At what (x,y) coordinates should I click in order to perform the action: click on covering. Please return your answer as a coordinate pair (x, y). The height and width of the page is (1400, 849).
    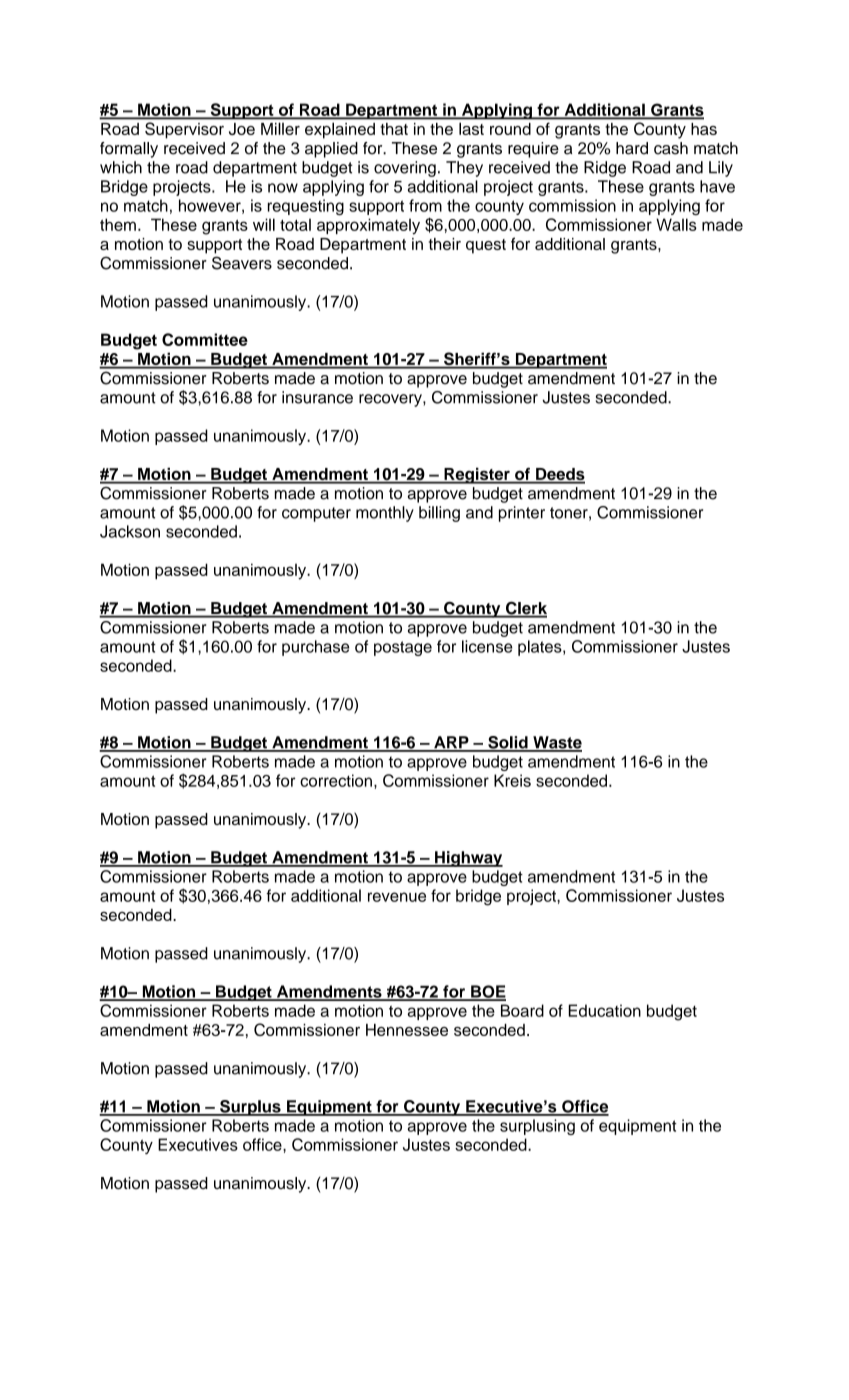
    Looking at the image, I should click on (405, 169).
